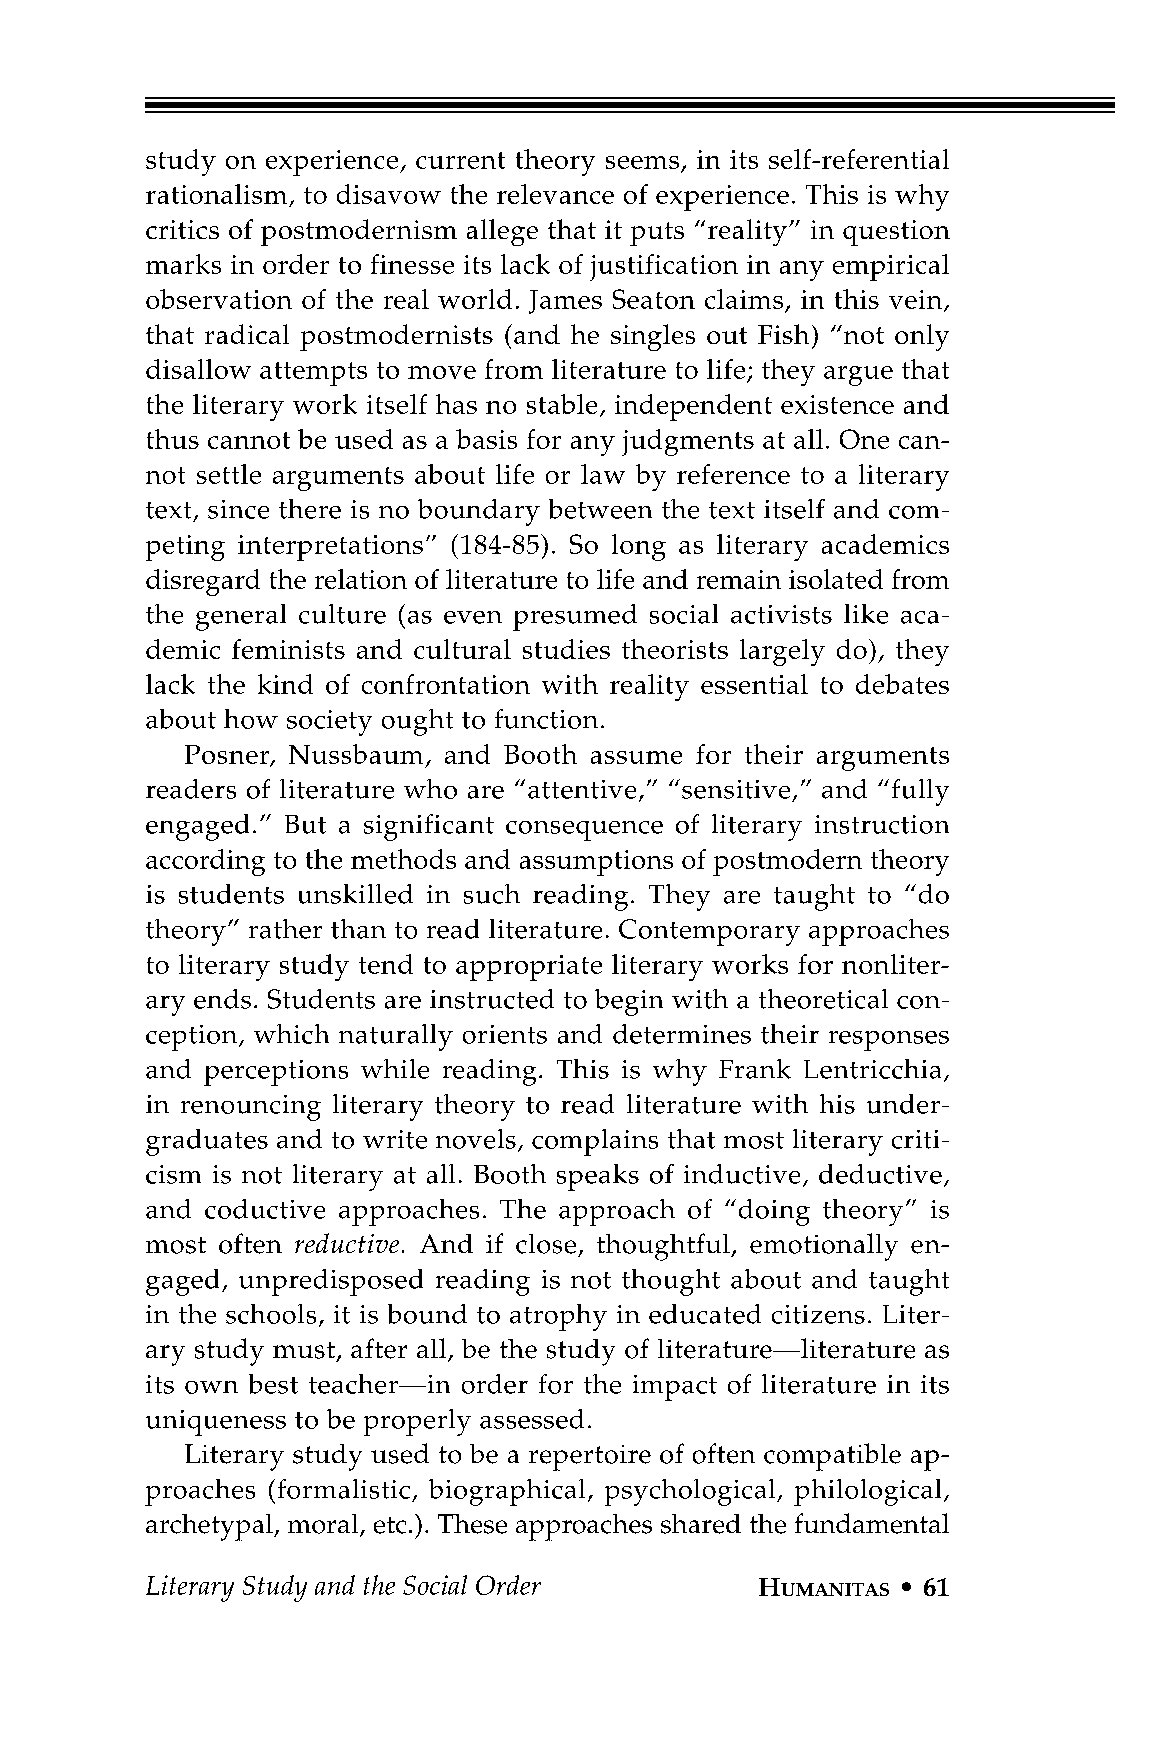 This screenshot has height=1744, width=1163. I want to click on question, so click(896, 233).
